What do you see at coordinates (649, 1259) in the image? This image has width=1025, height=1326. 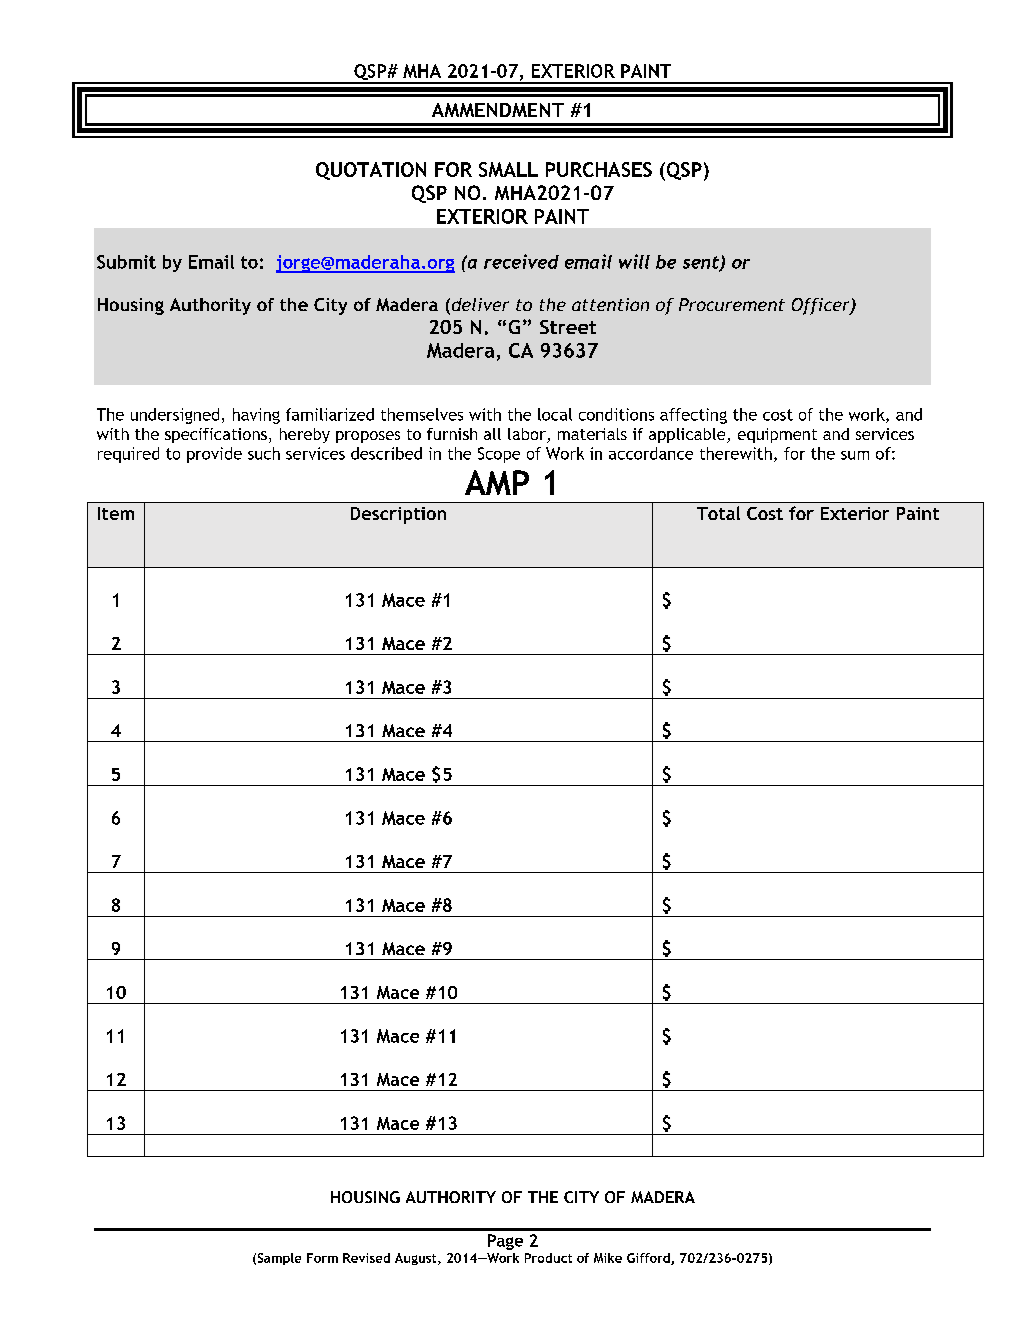 I see `Gifford` at bounding box center [649, 1259].
